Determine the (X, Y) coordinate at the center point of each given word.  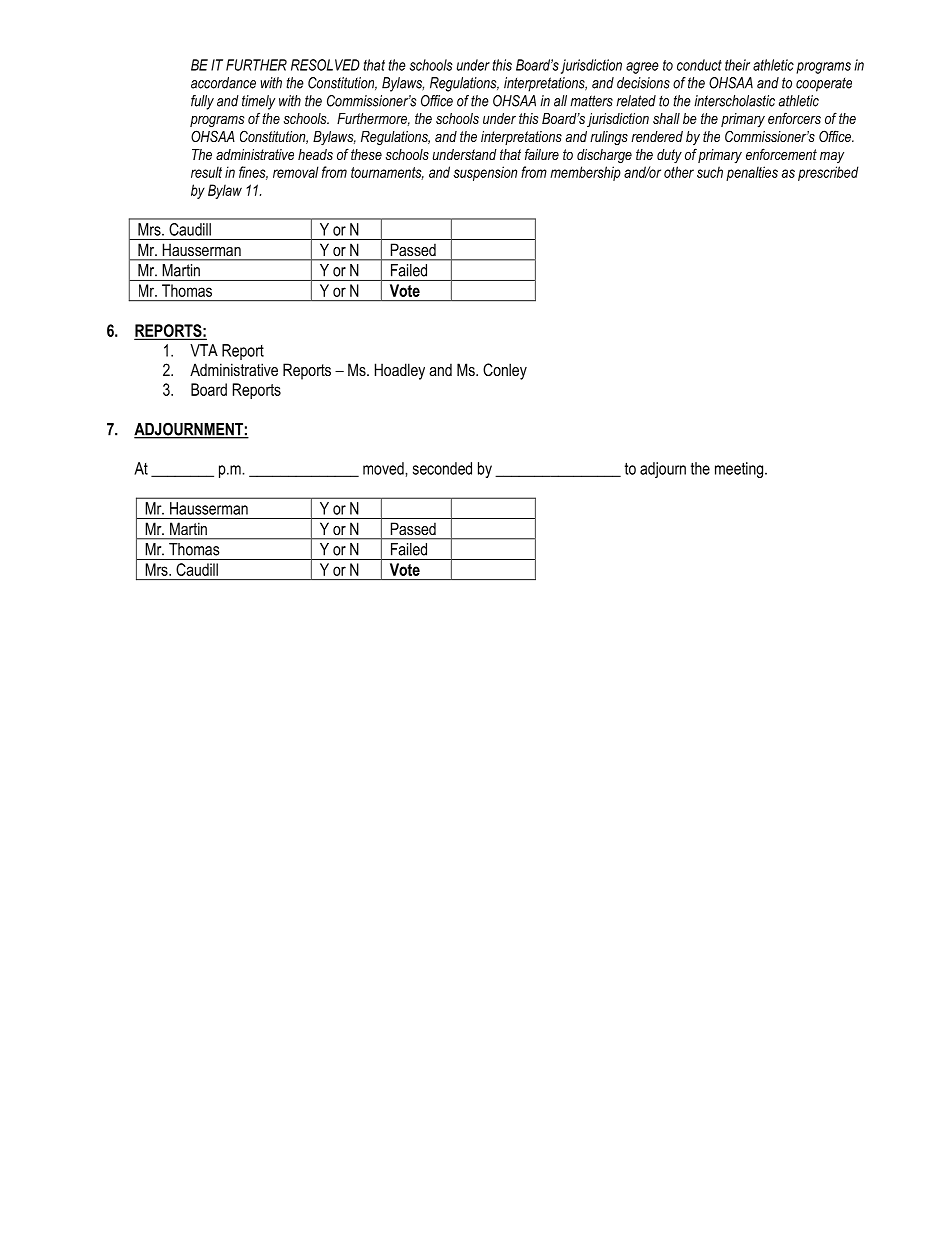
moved (384, 468)
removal (296, 172)
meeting (740, 470)
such (710, 172)
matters (591, 101)
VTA (204, 350)
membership (585, 173)
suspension (485, 173)
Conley (505, 371)
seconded (442, 468)
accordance (223, 83)
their (737, 65)
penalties (752, 173)
